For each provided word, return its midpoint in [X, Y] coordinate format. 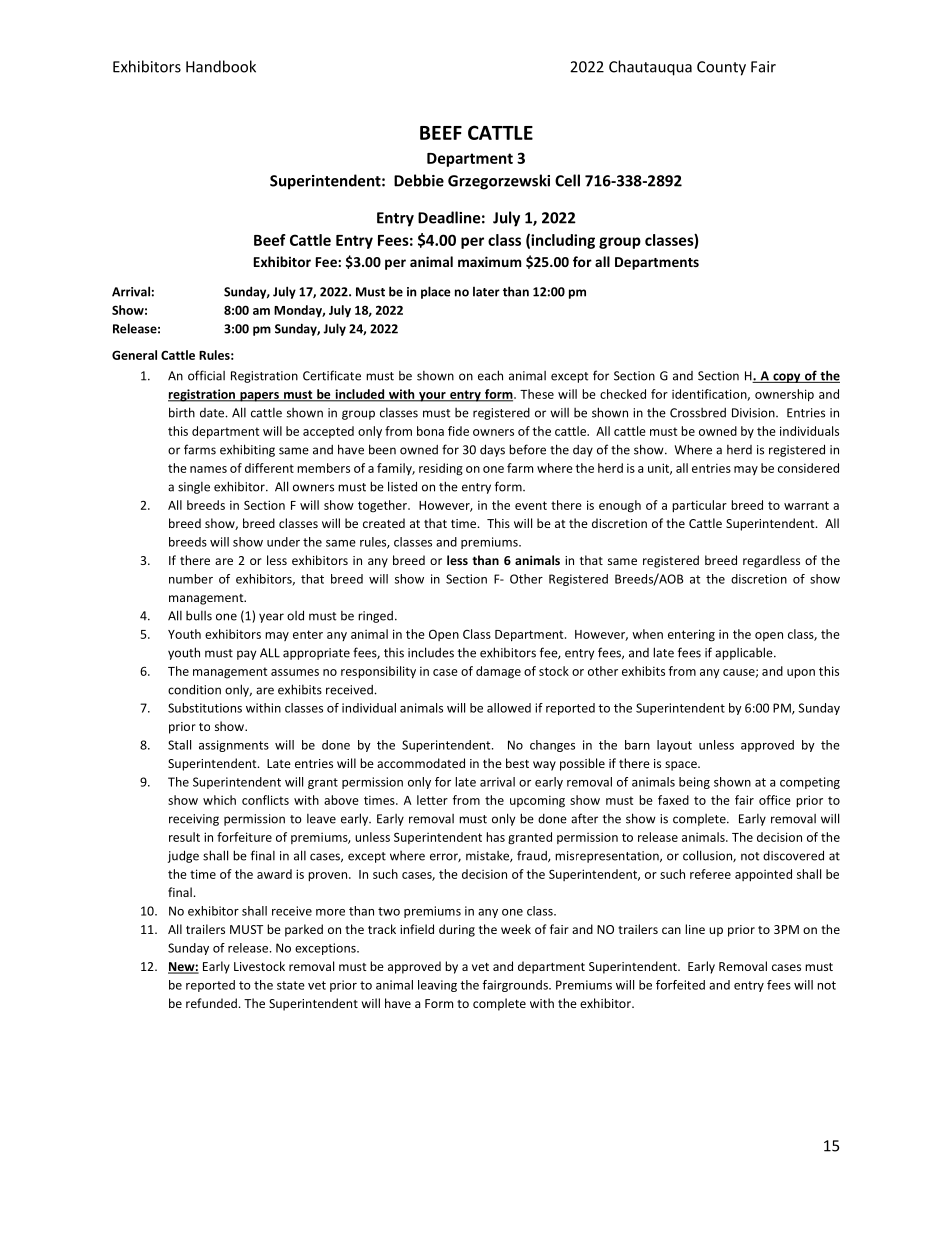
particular [699, 506]
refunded [211, 1003]
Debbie [419, 180]
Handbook [221, 66]
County [721, 68]
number [191, 579]
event [531, 505]
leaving [437, 986]
